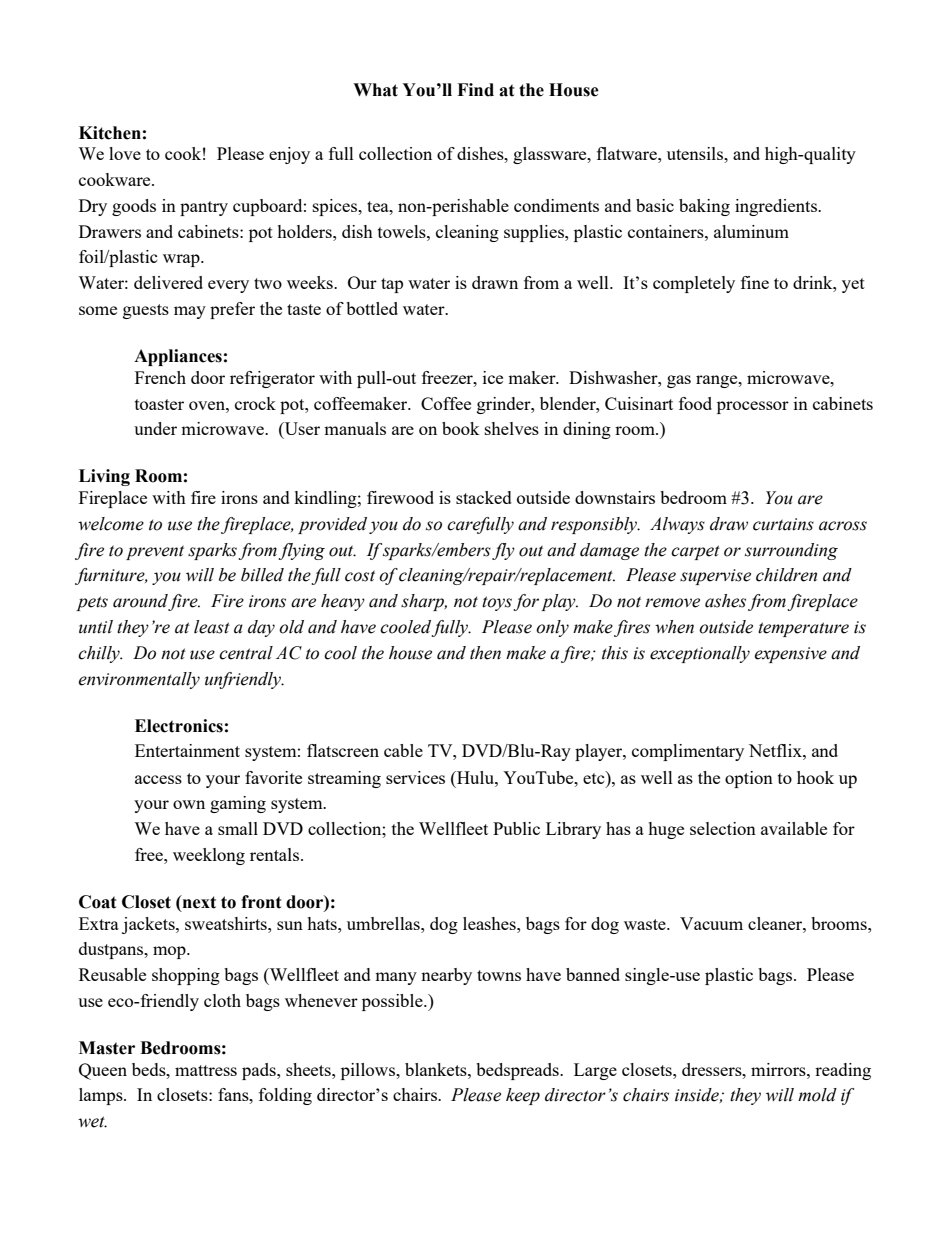 The width and height of the screenshot is (952, 1233). Describe the element at coordinates (786, 575) in the screenshot. I see `children` at that location.
